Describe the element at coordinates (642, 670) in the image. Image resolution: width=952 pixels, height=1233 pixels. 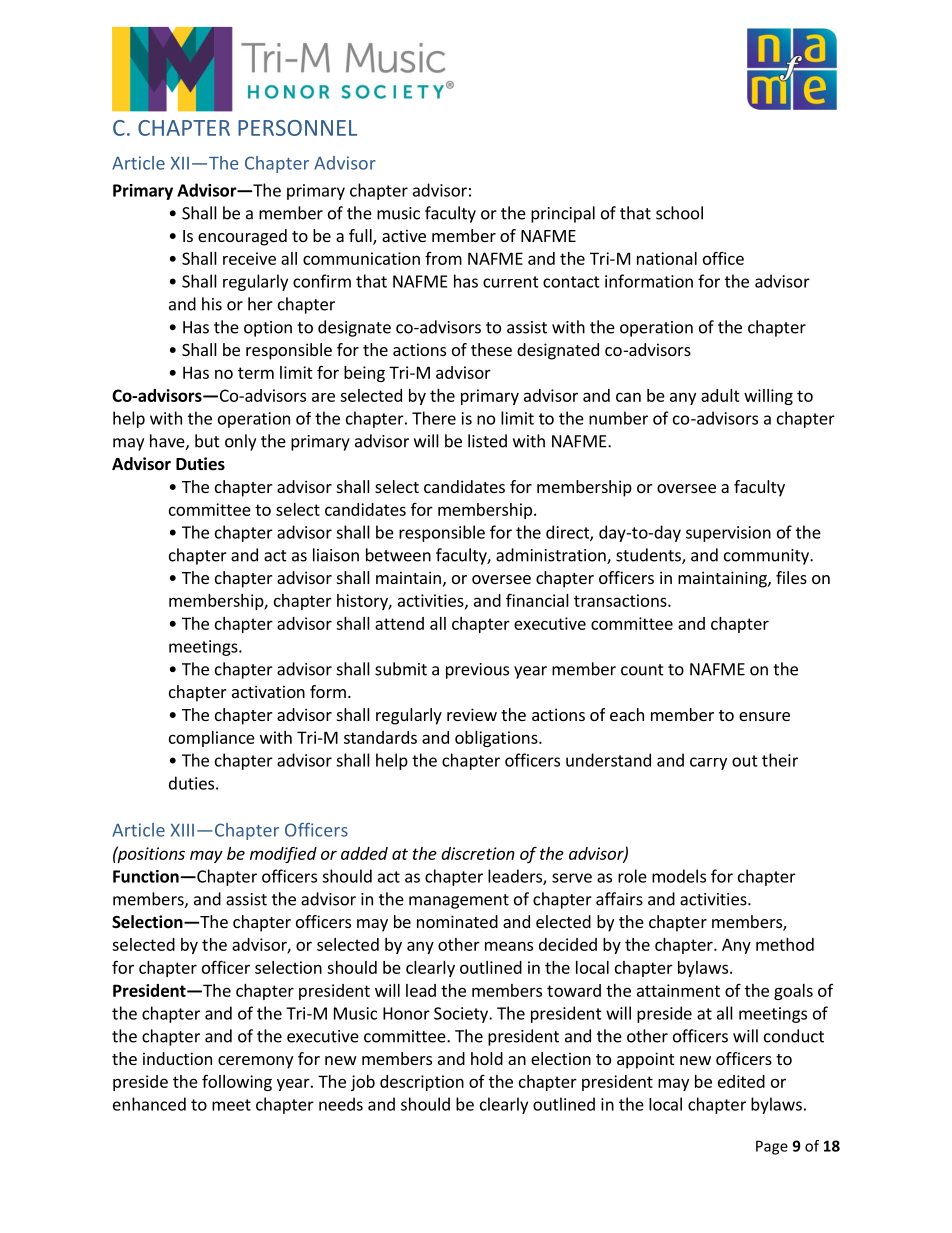
I see `count` at that location.
